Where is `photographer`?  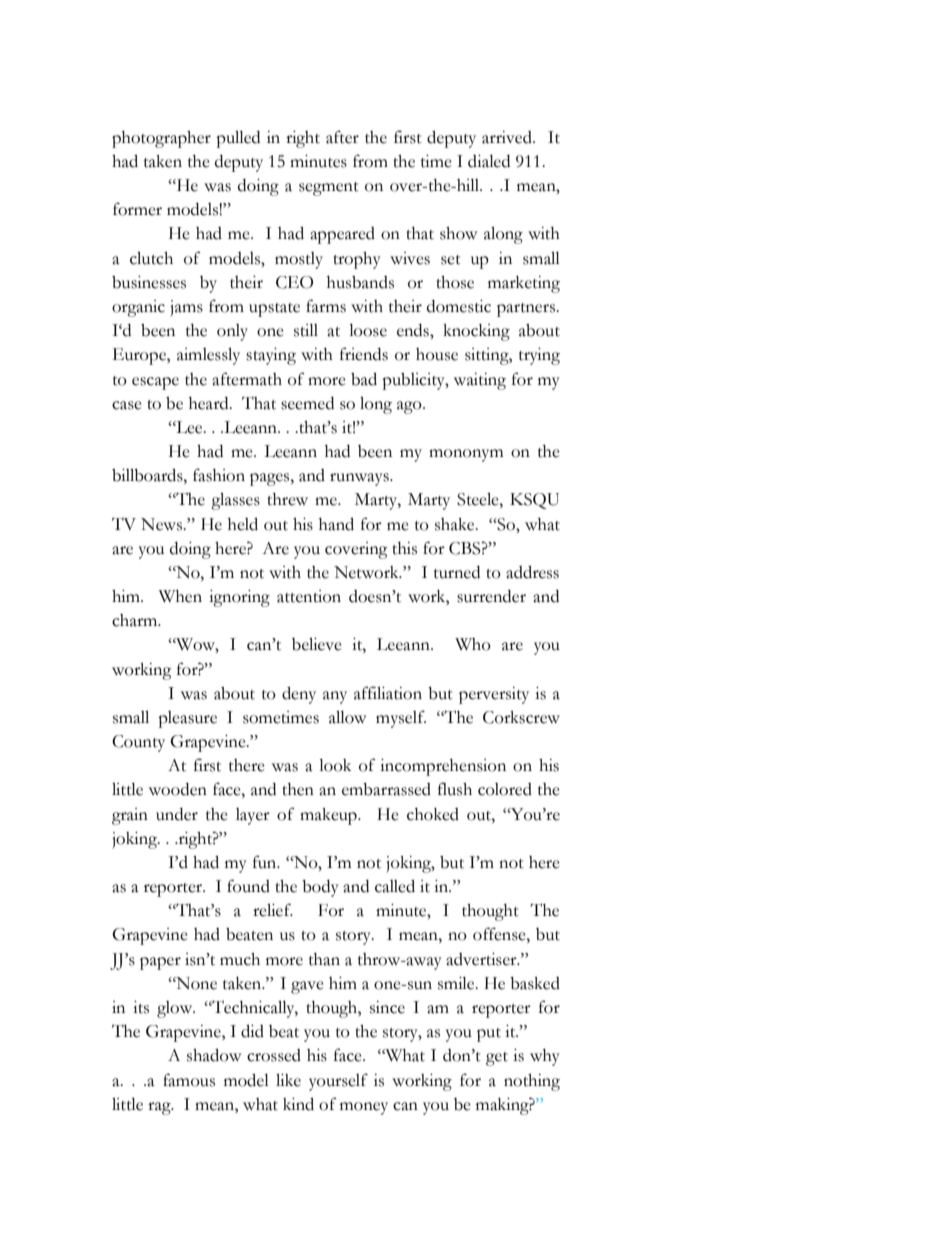
photographer is located at coordinates (161, 139).
